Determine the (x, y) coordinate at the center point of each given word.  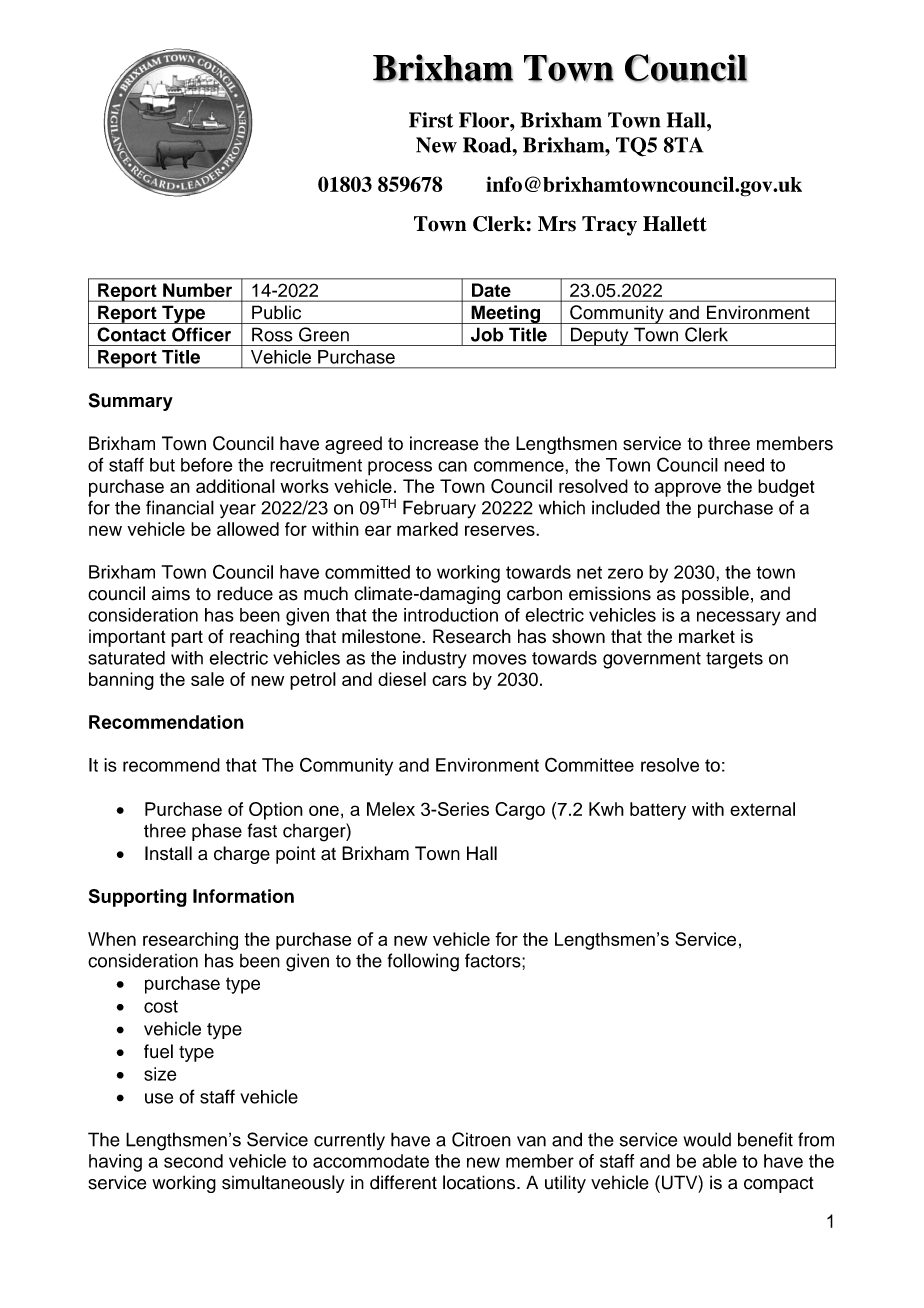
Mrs (557, 224)
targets (734, 660)
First (431, 120)
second (193, 1161)
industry (435, 660)
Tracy (609, 226)
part (187, 638)
